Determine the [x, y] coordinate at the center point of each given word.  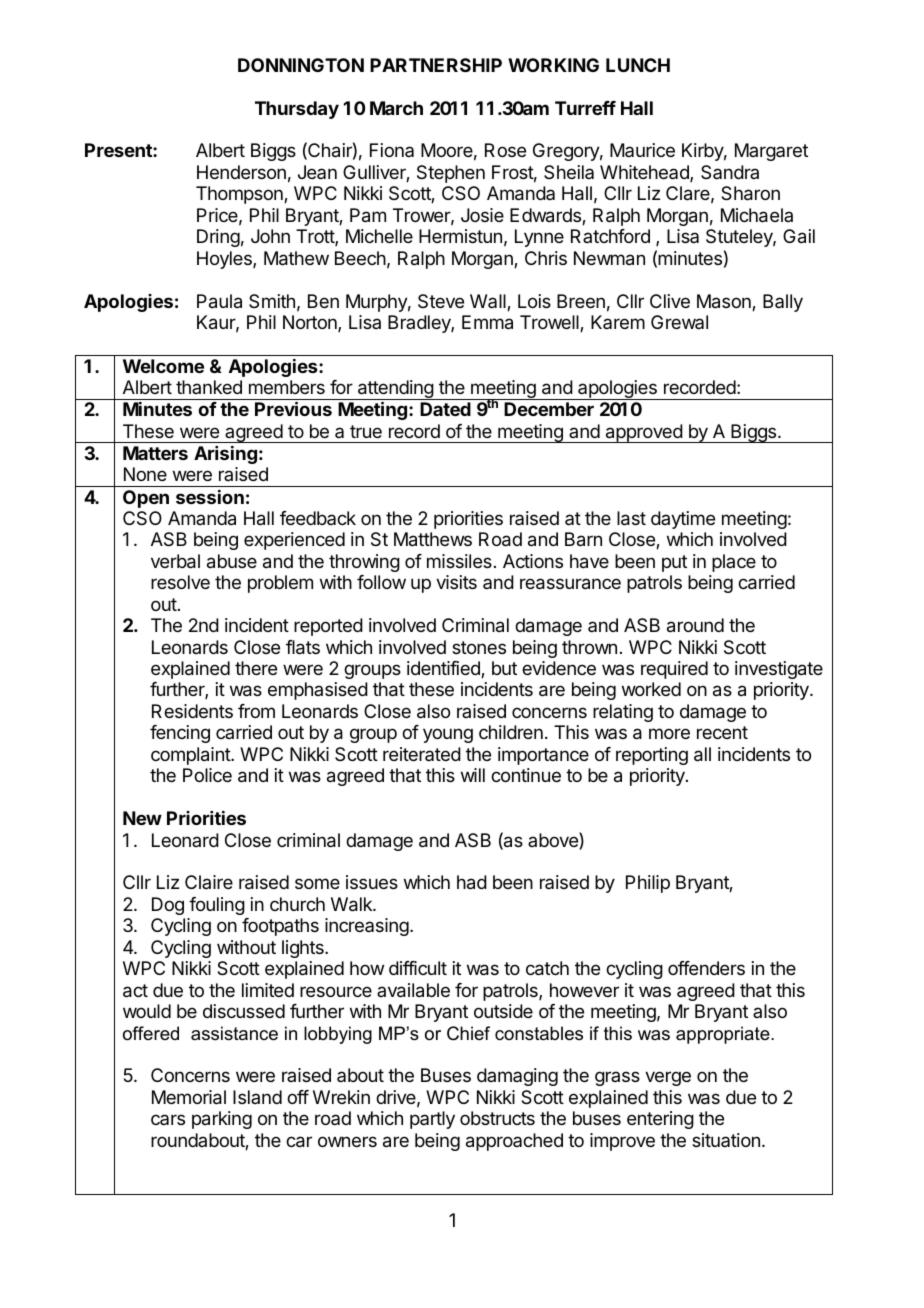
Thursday [297, 110]
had [472, 882]
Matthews [433, 539]
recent [722, 732]
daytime [683, 520]
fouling [217, 906]
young [448, 735]
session [210, 497]
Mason [725, 302]
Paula [219, 301]
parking [222, 1120]
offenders [706, 968]
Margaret [771, 152]
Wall [489, 302]
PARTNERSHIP [436, 65]
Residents [192, 711]
